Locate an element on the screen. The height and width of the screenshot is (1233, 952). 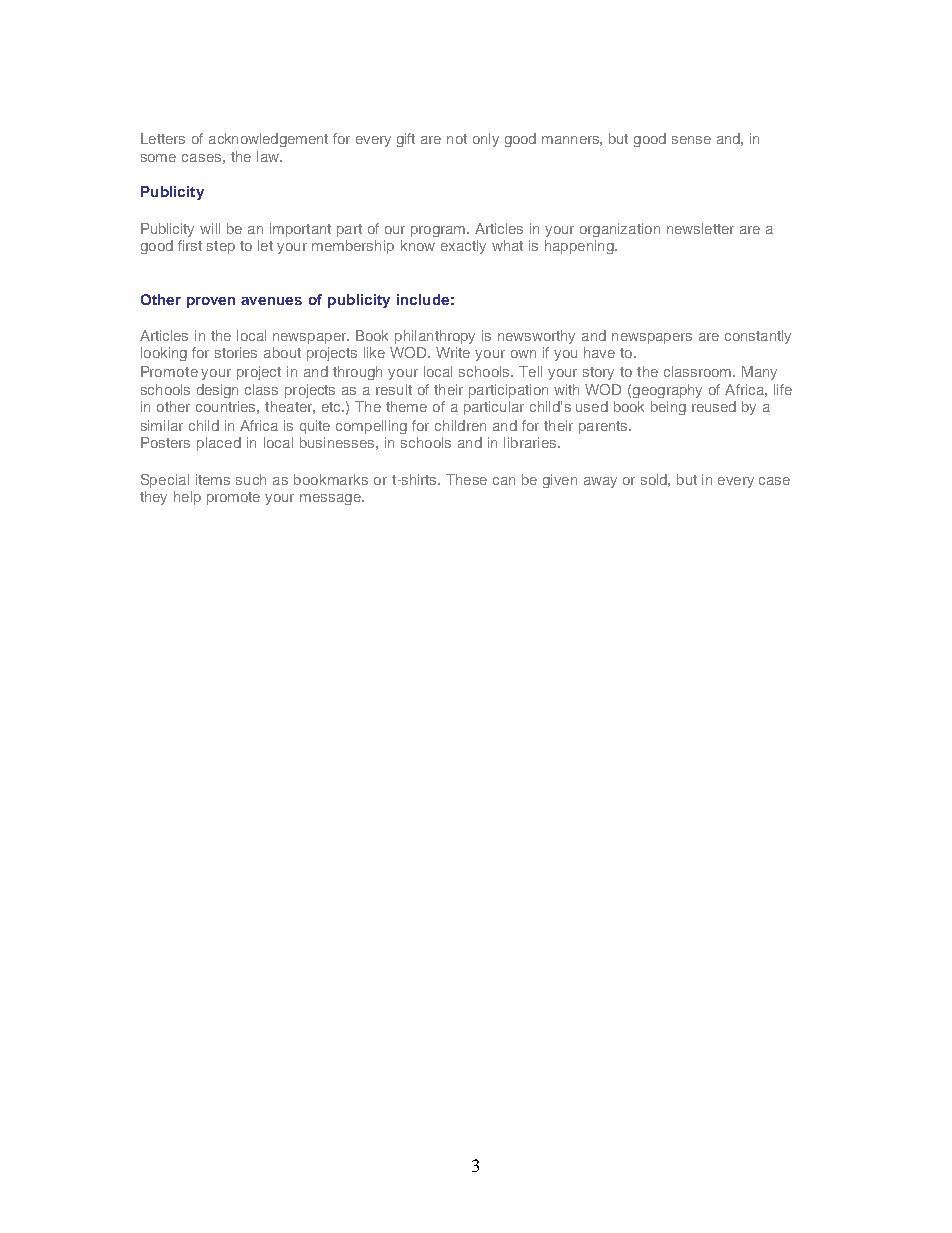
proven is located at coordinates (211, 302).
